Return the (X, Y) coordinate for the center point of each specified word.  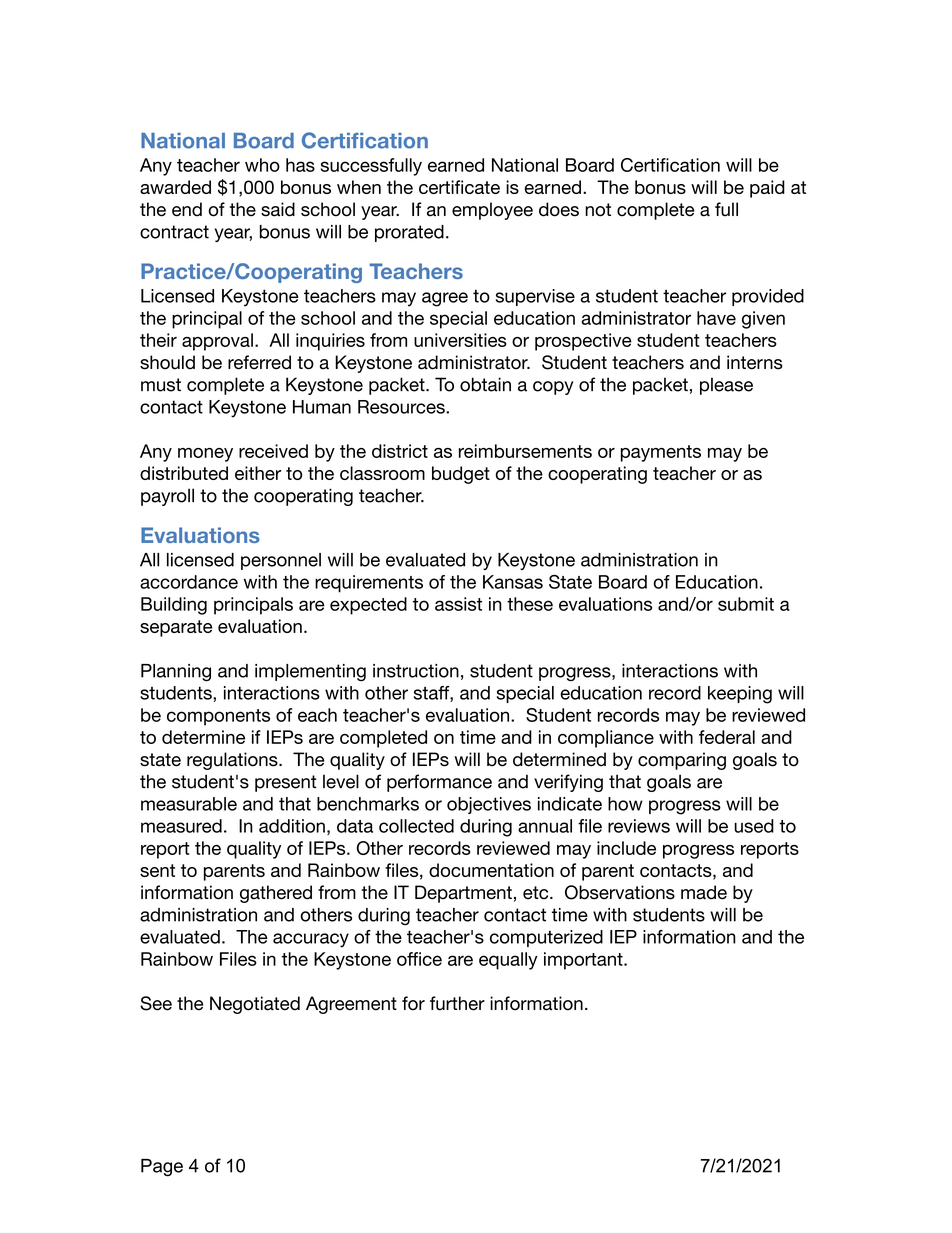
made (704, 892)
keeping (740, 695)
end (187, 209)
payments (661, 453)
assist (458, 604)
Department (463, 894)
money (205, 455)
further (457, 1003)
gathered (276, 894)
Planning (176, 673)
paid (767, 189)
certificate (459, 187)
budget (461, 475)
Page (162, 1168)
